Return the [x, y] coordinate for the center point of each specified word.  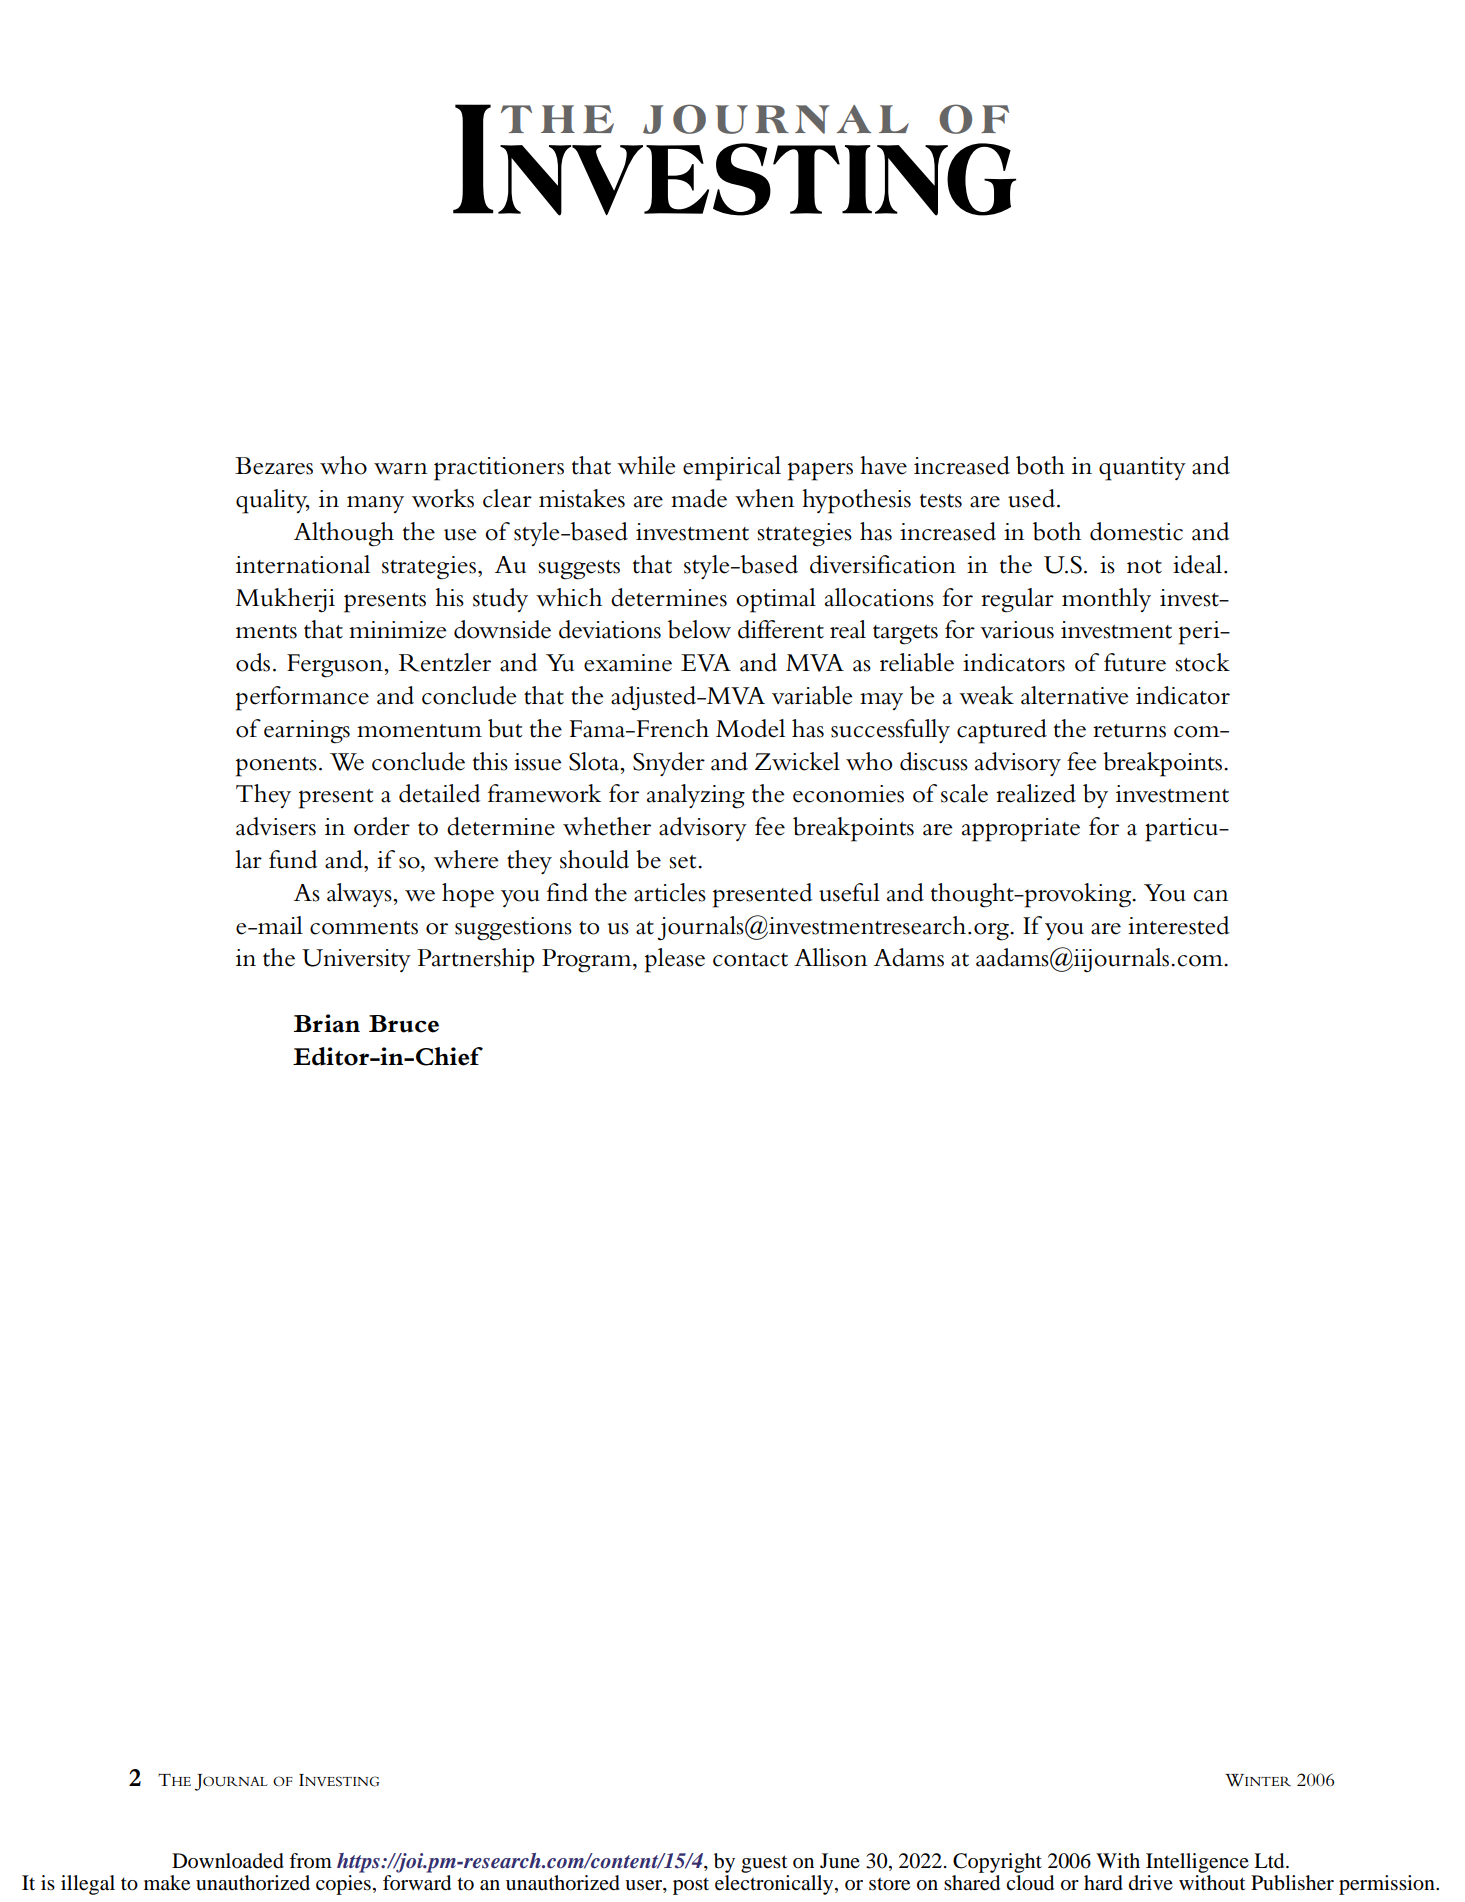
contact [750, 960]
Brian [327, 1023]
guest [764, 1864]
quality [272, 501]
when [764, 498]
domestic [1136, 531]
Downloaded [228, 1861]
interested [1178, 925]
